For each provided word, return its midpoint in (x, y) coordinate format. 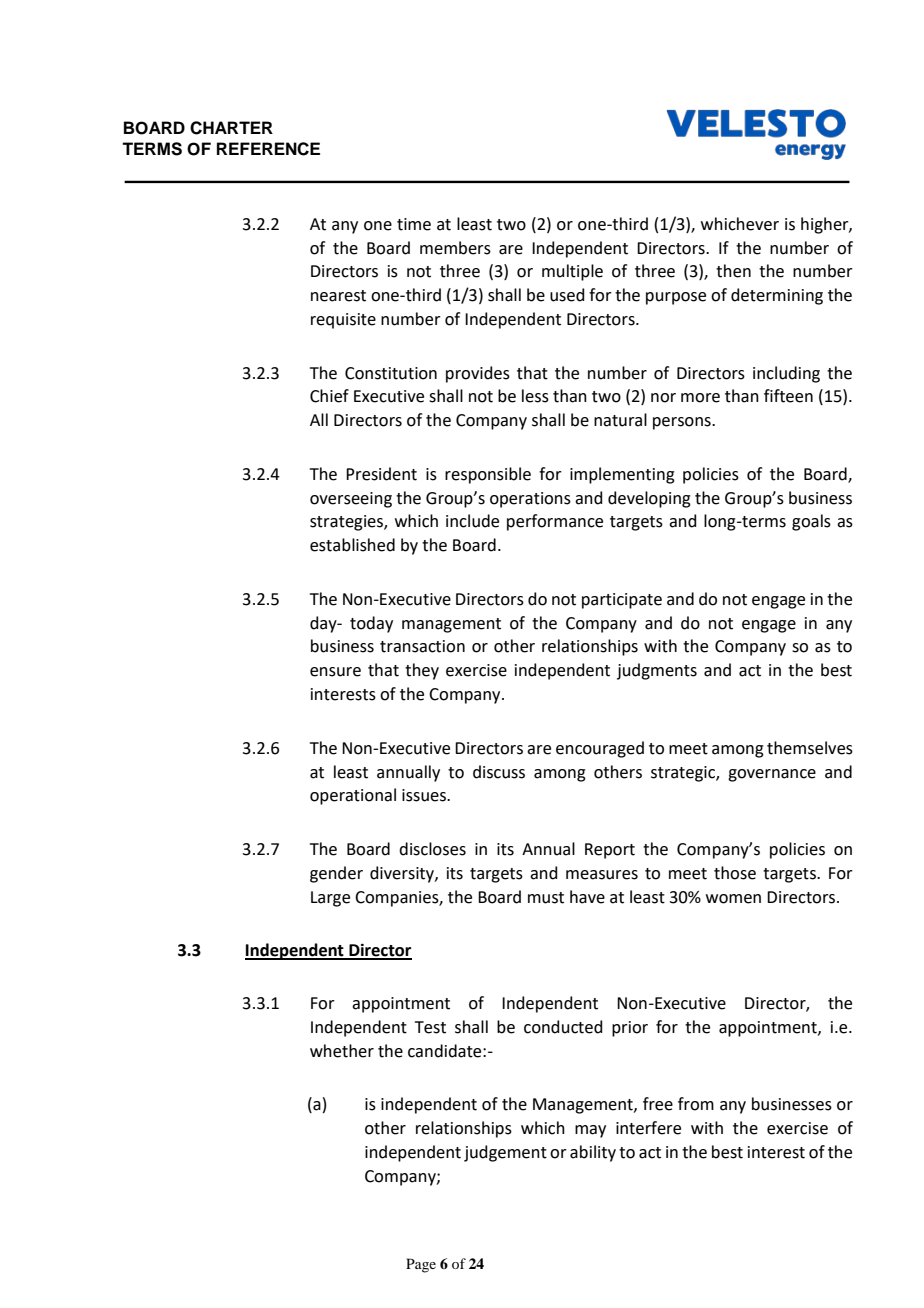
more (700, 398)
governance (772, 775)
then (733, 271)
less (535, 396)
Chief (329, 396)
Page (421, 1265)
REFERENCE (268, 149)
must (546, 898)
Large (330, 899)
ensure (335, 672)
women (733, 899)
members (455, 248)
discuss (499, 772)
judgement (505, 1153)
